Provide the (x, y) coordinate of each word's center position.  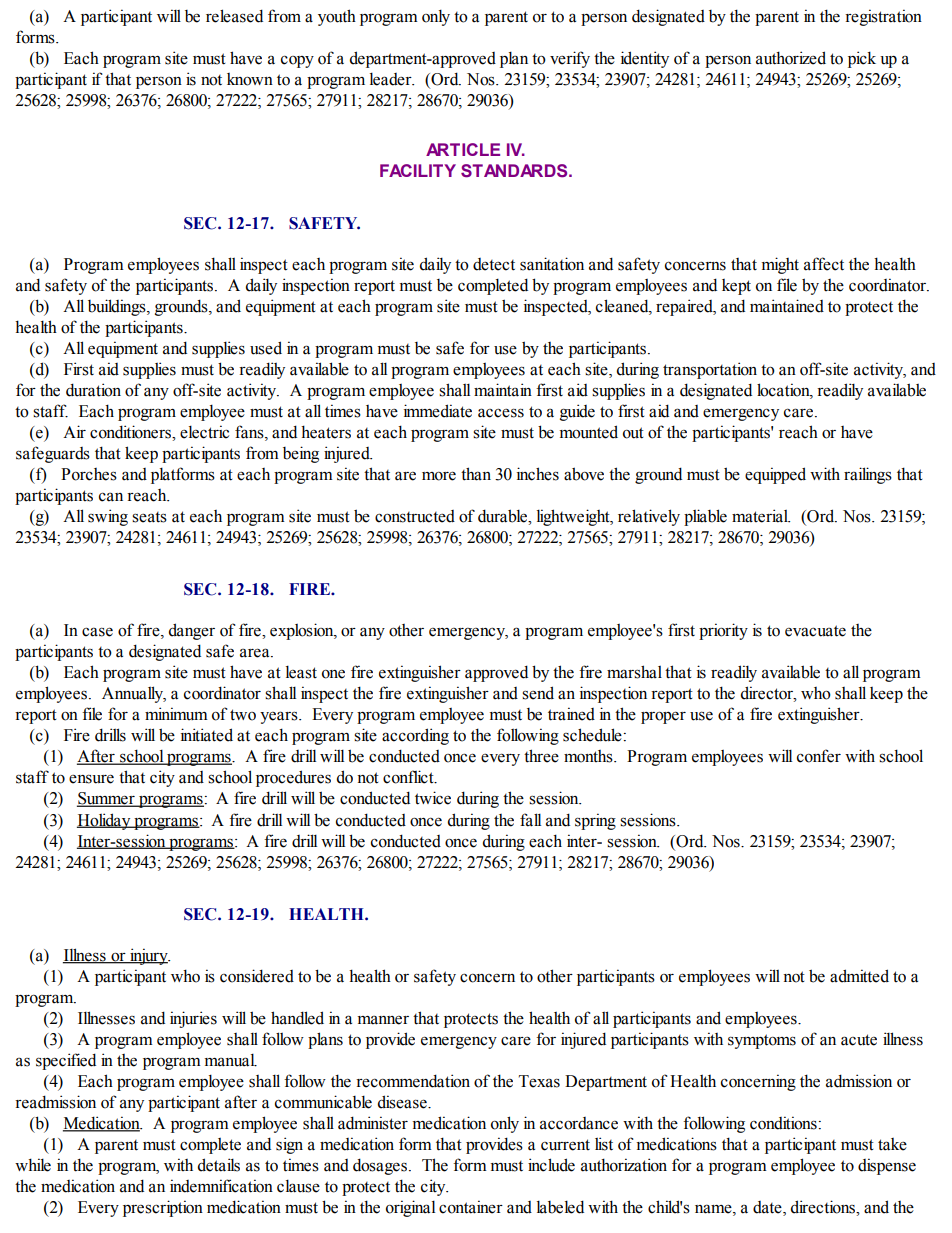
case (97, 632)
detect (494, 264)
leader (392, 79)
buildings (118, 307)
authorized (791, 58)
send (538, 693)
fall (530, 820)
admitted (859, 976)
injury (149, 956)
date (768, 1208)
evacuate (815, 631)
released (234, 16)
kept (736, 287)
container (471, 1207)
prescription (163, 1208)
